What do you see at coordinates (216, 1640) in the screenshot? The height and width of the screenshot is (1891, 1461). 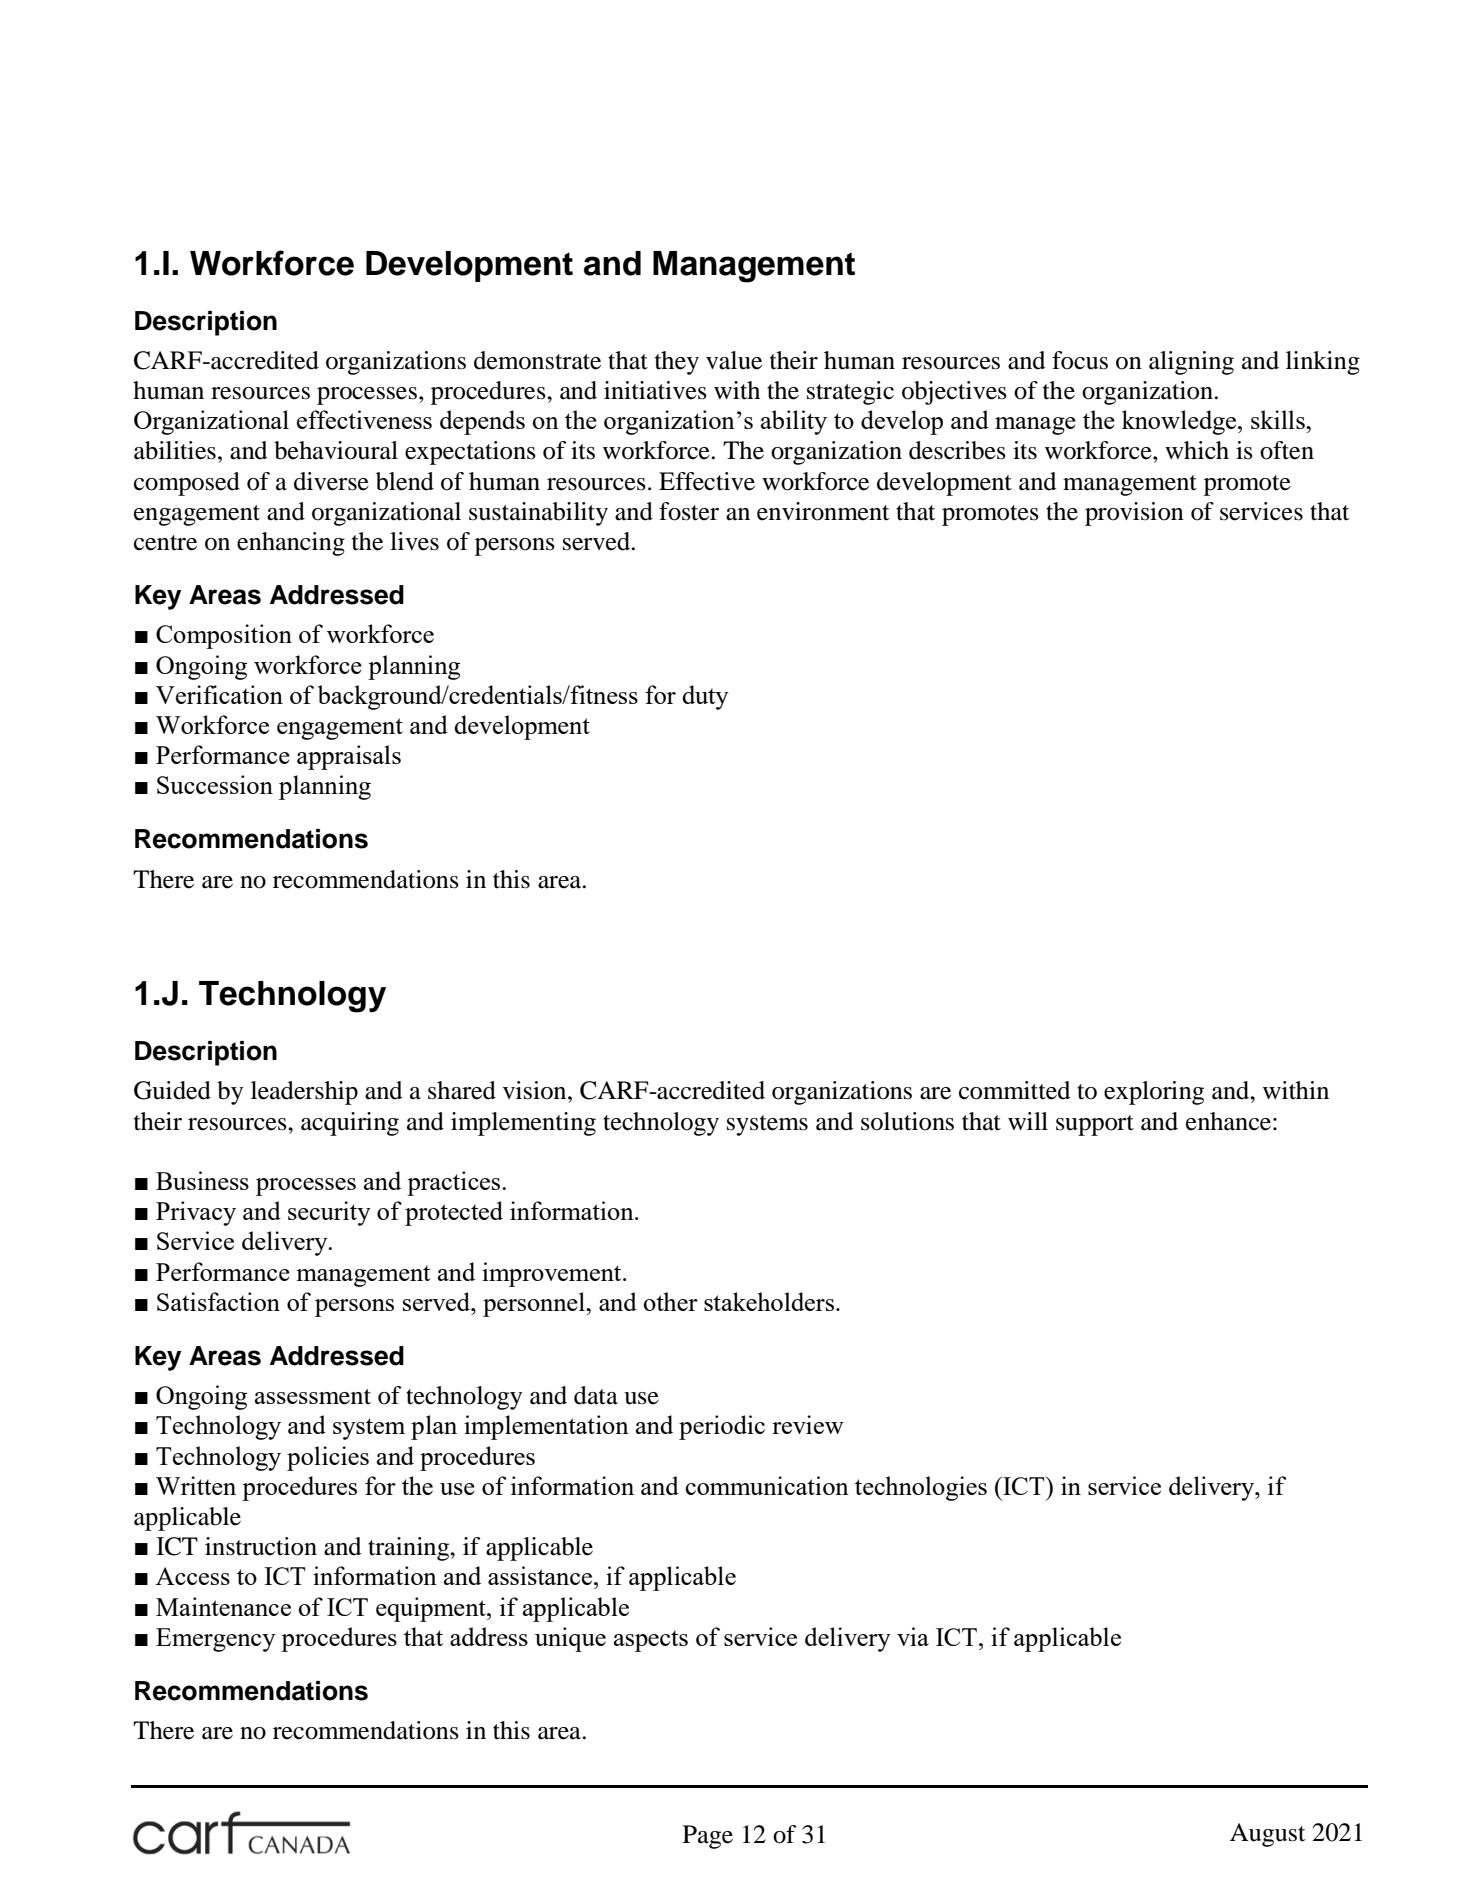 I see `Emergency` at bounding box center [216, 1640].
